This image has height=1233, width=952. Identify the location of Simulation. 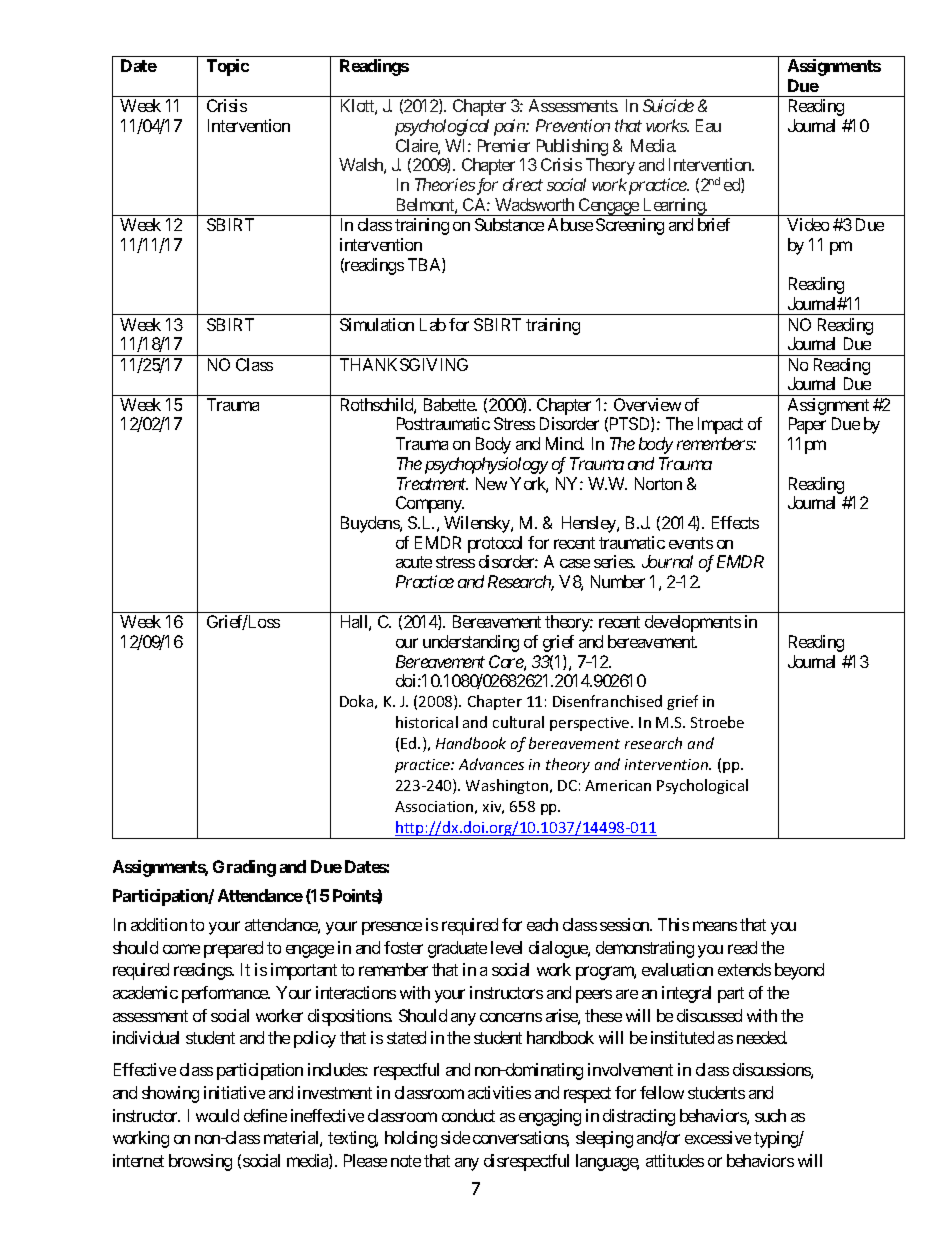
(377, 324).
